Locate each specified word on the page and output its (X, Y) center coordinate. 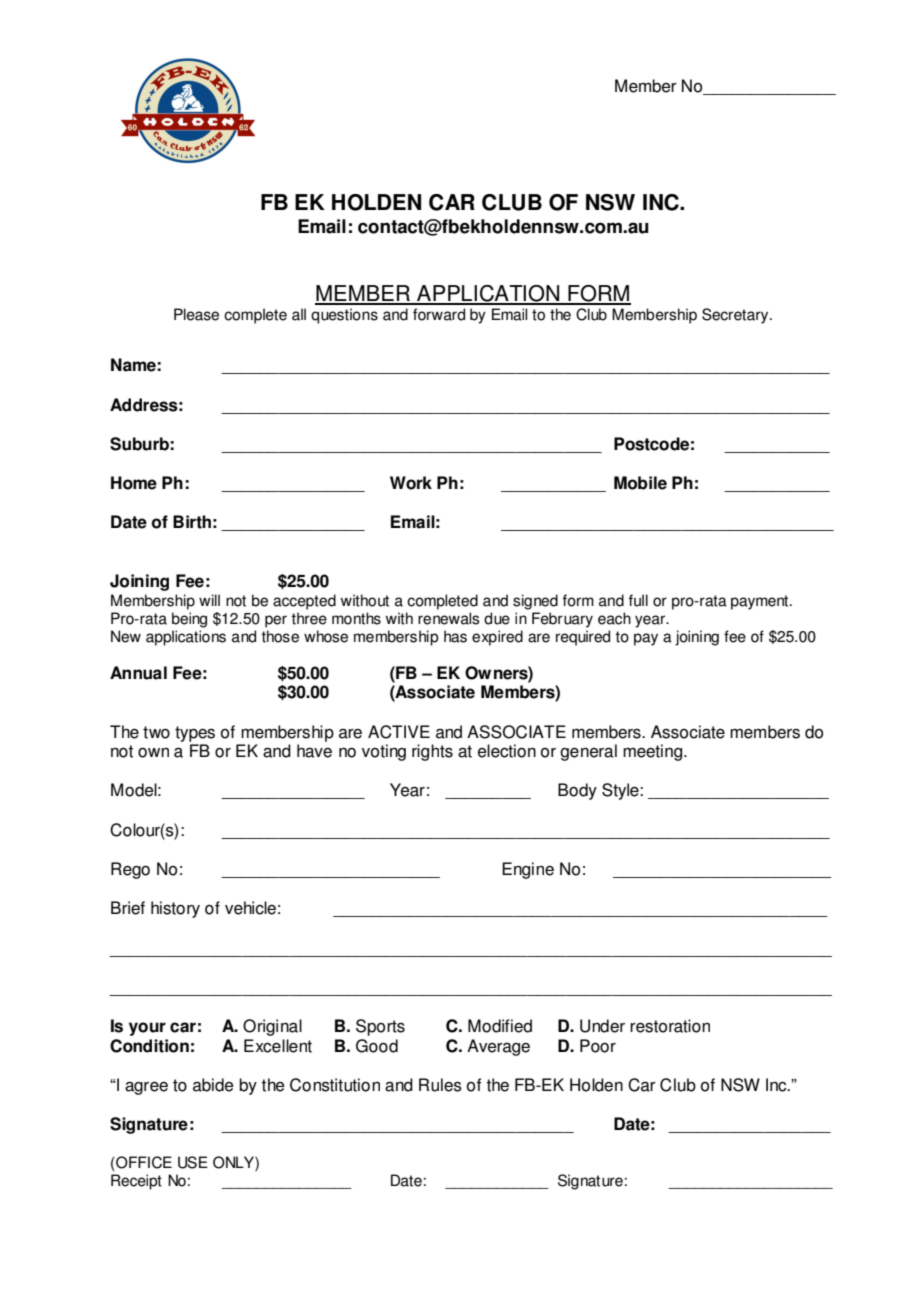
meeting (654, 752)
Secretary (736, 316)
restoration (670, 1026)
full (638, 600)
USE (193, 1162)
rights (432, 752)
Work (411, 483)
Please (196, 314)
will (209, 600)
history (175, 909)
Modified (500, 1026)
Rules (440, 1085)
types (195, 734)
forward (439, 314)
